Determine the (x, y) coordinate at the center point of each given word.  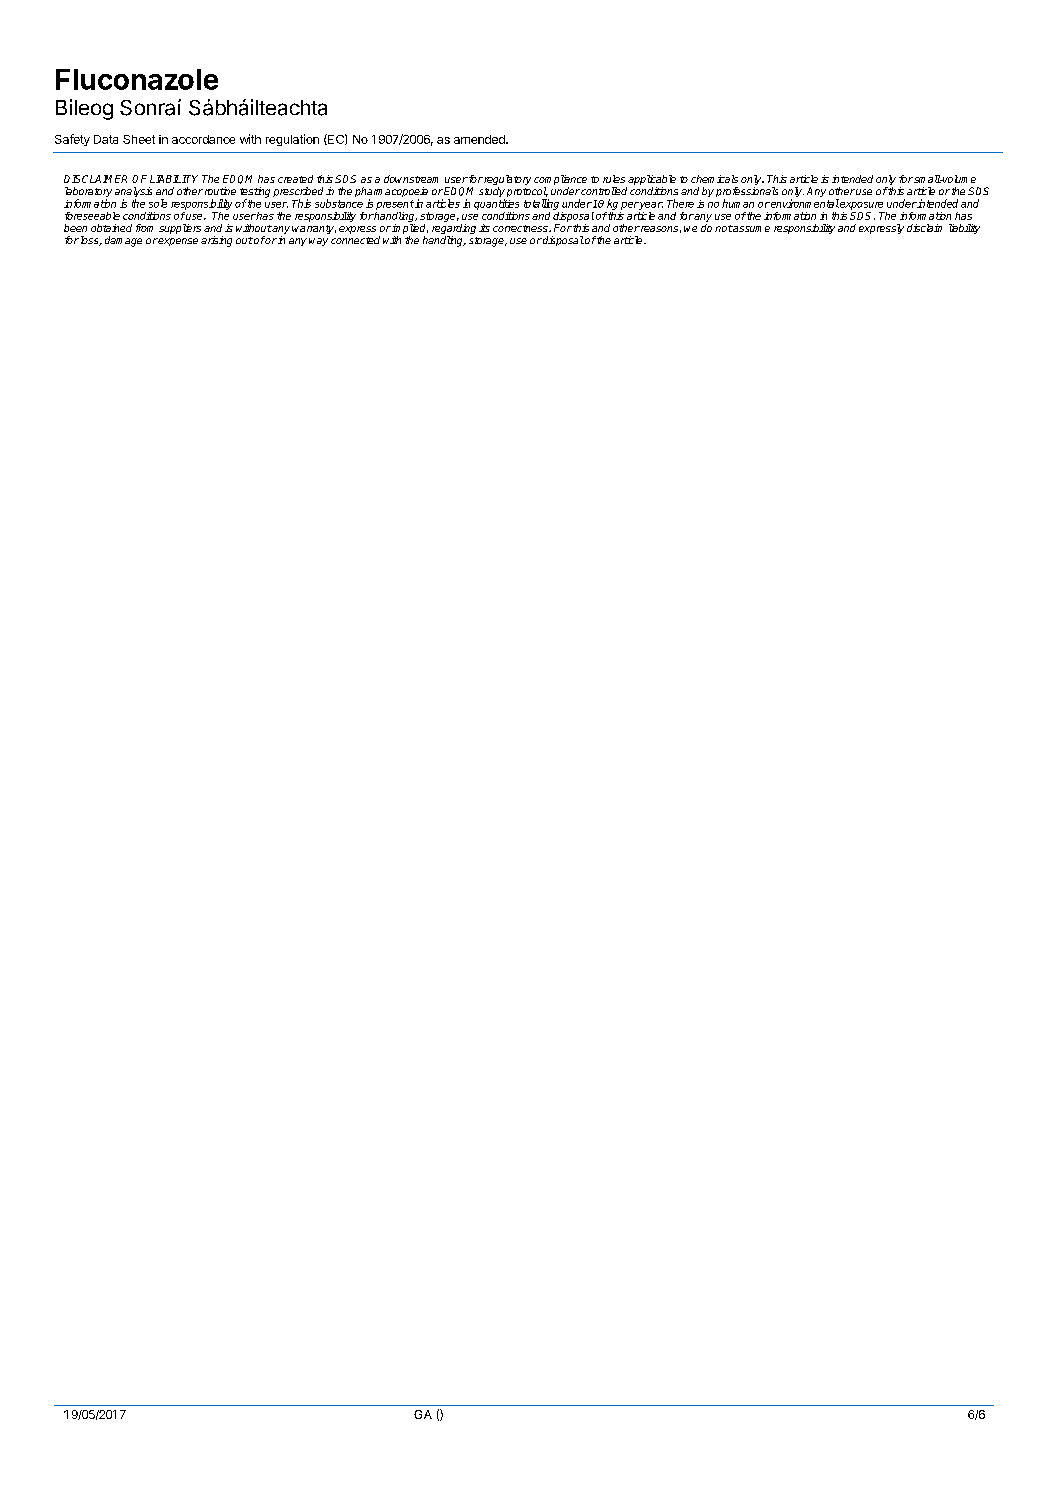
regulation (292, 140)
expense (177, 242)
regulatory (506, 181)
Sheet (139, 139)
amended (480, 139)
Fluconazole (137, 79)
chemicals (714, 179)
